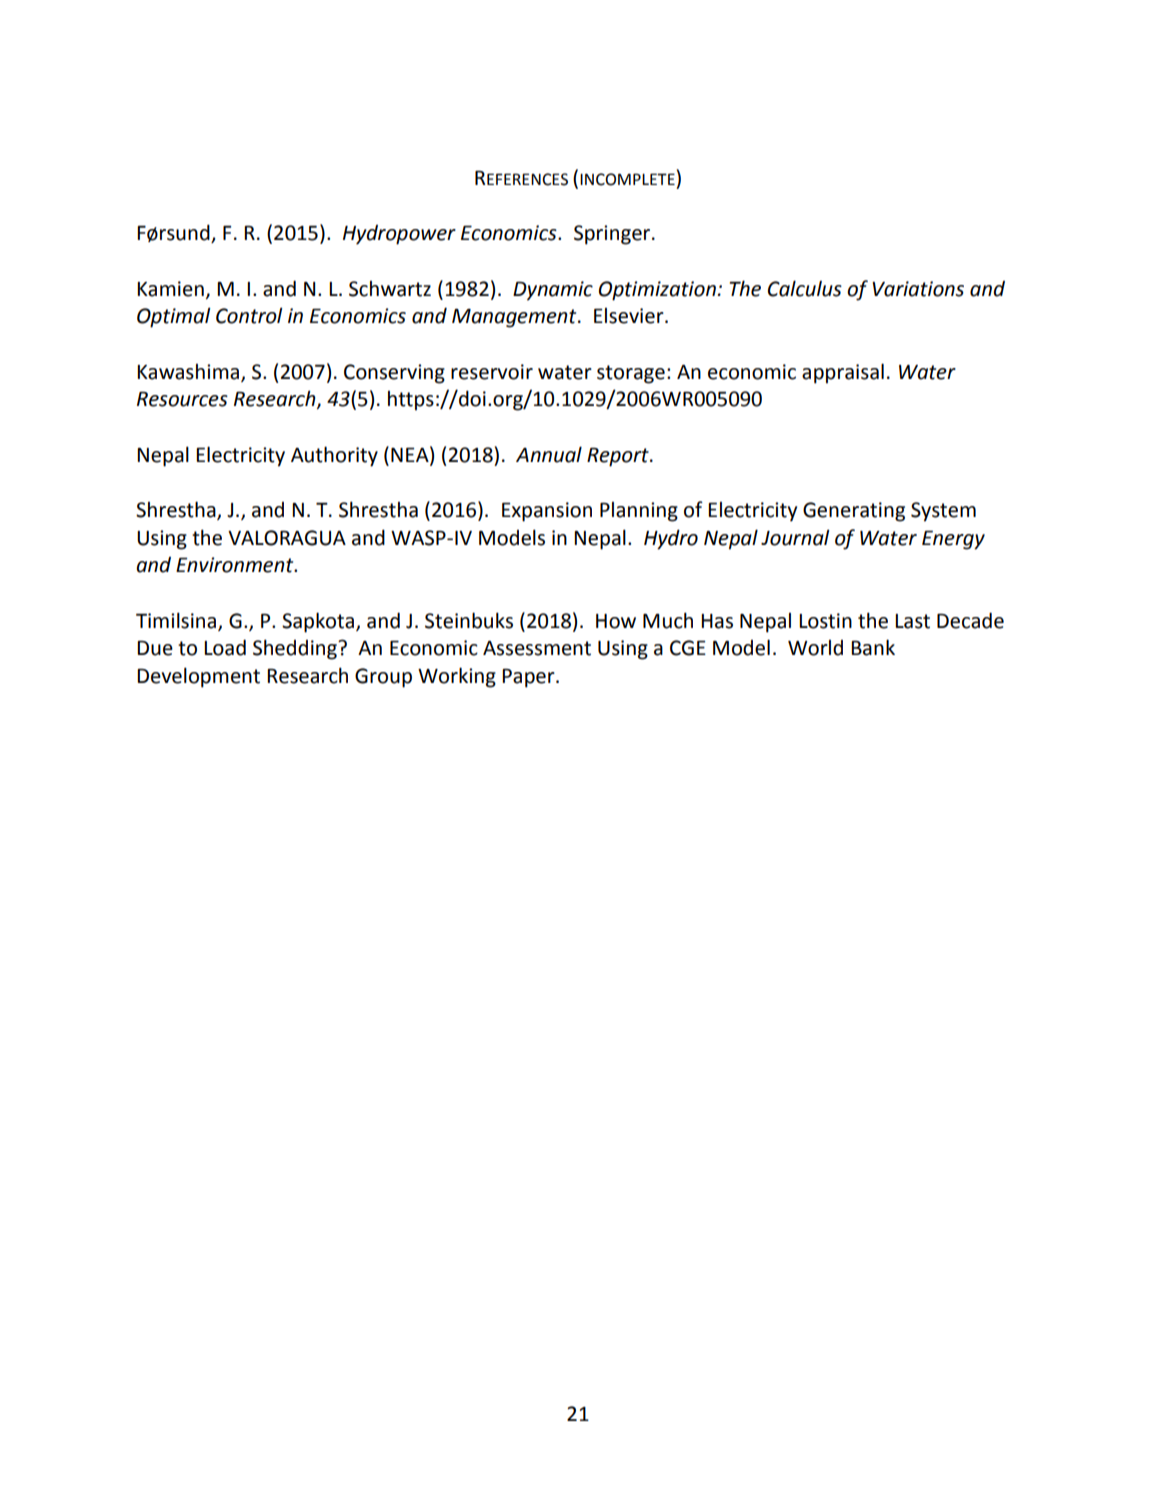 This image has height=1495, width=1156. What do you see at coordinates (854, 512) in the image?
I see `Generating` at bounding box center [854, 512].
